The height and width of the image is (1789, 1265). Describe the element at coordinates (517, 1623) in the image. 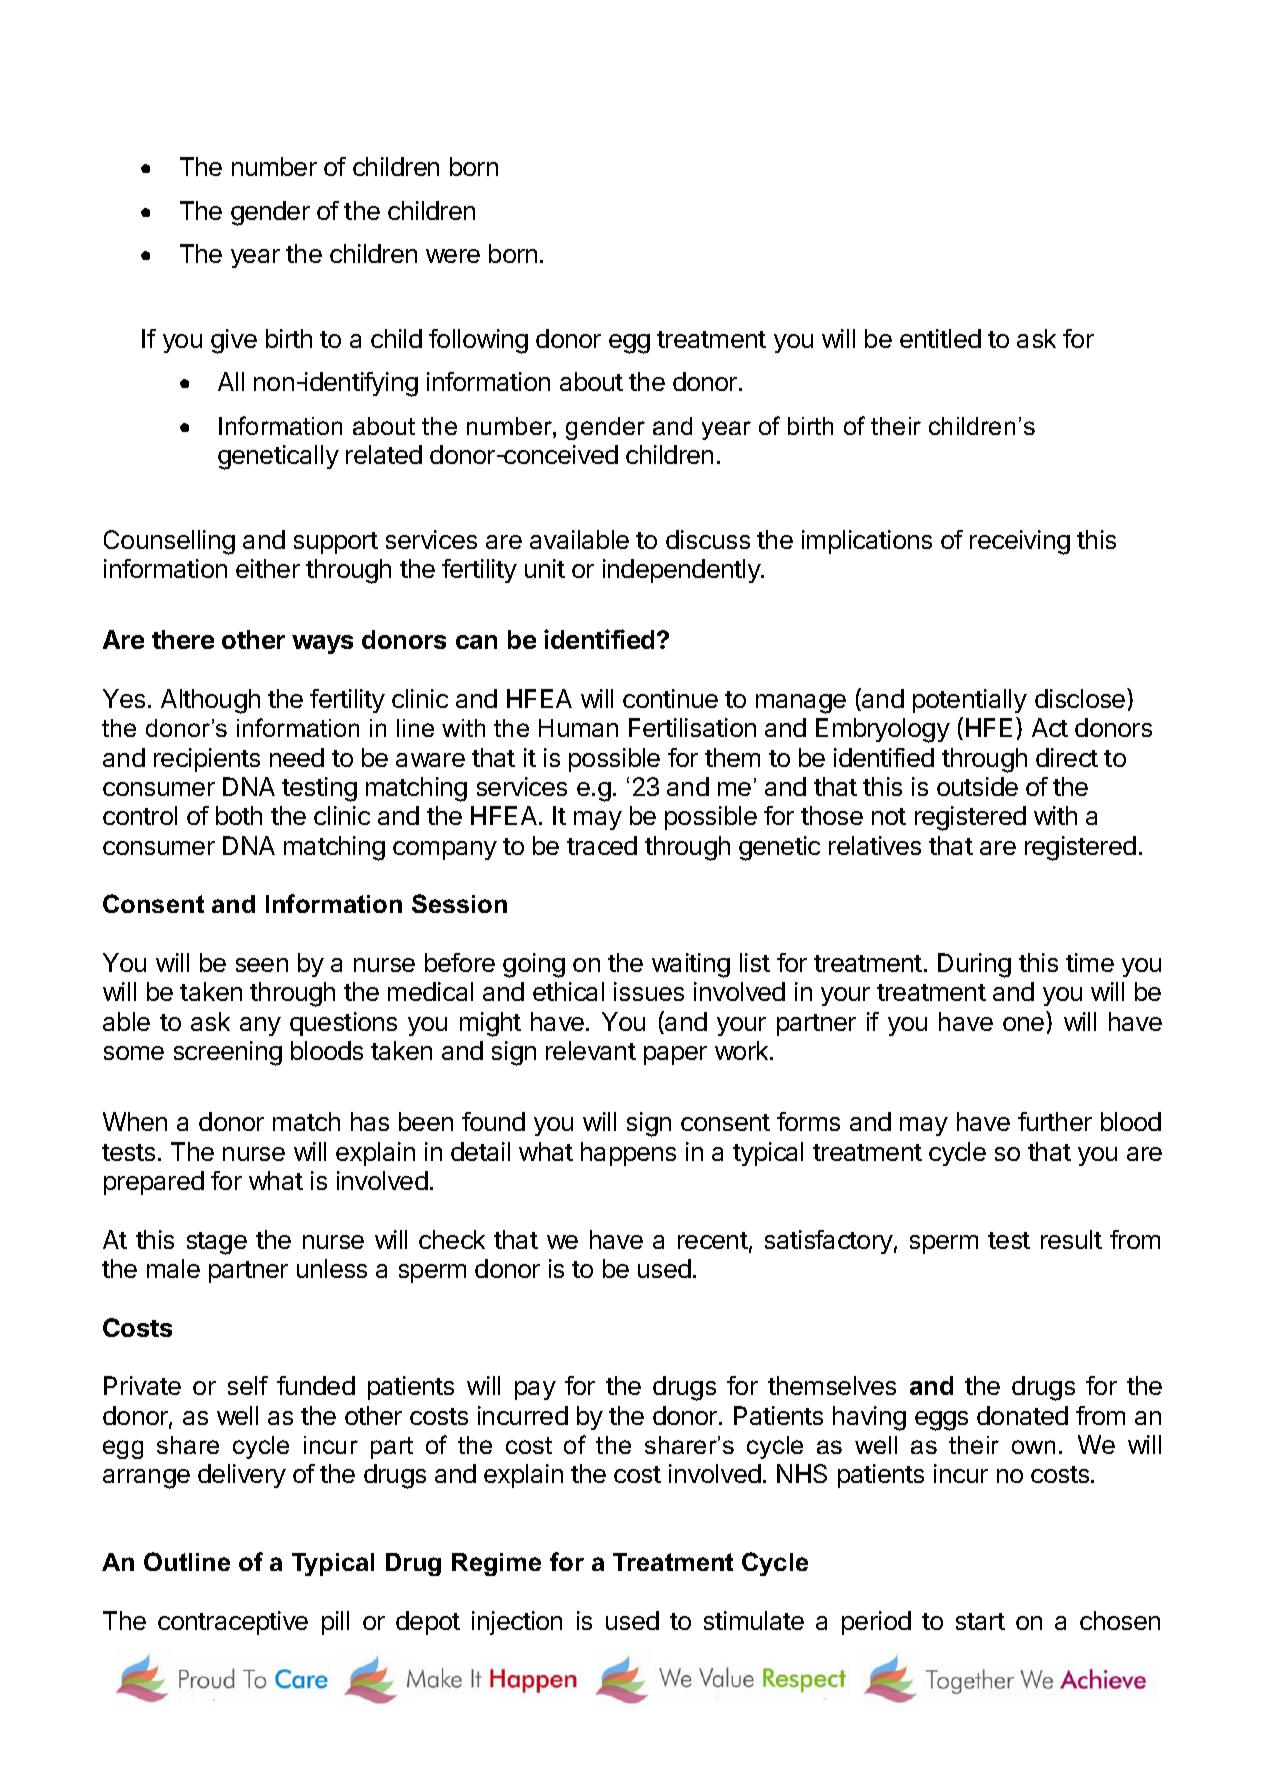

I see `injection` at that location.
